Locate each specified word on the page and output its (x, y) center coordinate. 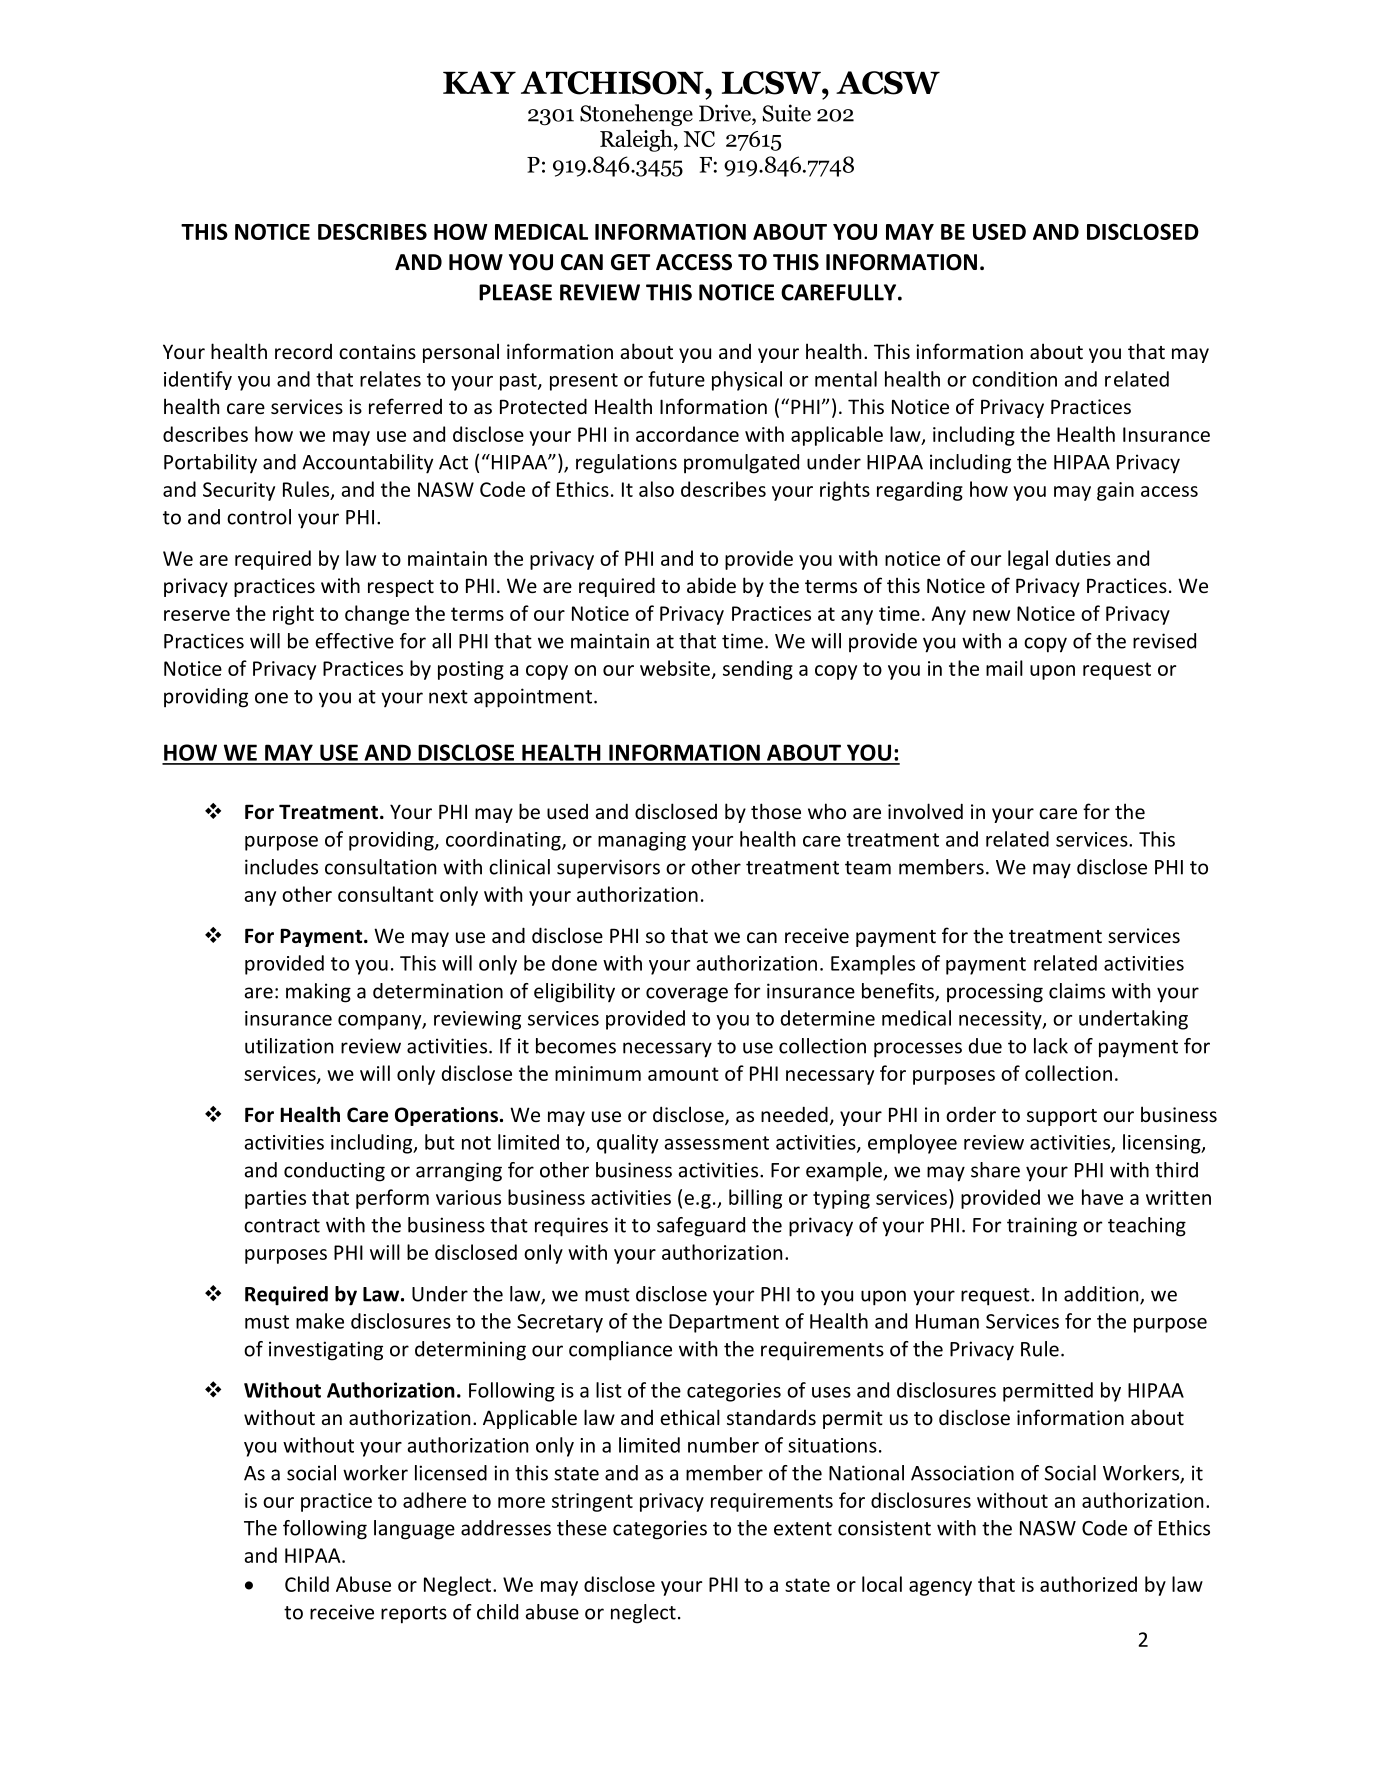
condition (1014, 379)
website (675, 668)
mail (1004, 668)
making (318, 993)
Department (724, 1323)
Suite (786, 113)
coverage (687, 995)
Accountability (367, 464)
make (320, 1321)
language (414, 1530)
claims (1077, 991)
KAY (479, 82)
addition (1102, 1295)
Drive (726, 113)
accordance (687, 434)
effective (354, 641)
